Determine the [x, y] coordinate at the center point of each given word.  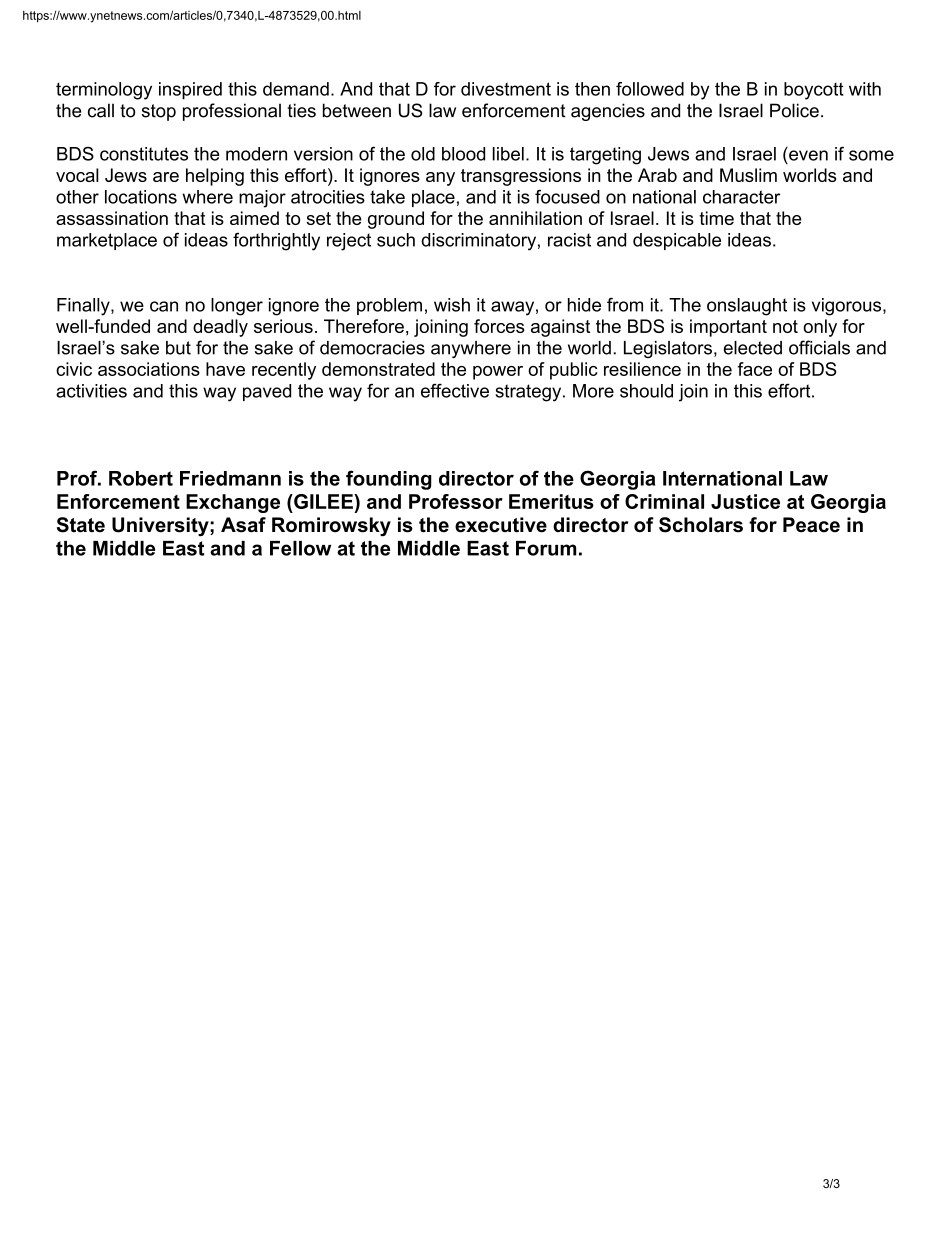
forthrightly [276, 241]
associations [149, 369]
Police [794, 110]
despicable [677, 241]
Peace [811, 525]
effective [455, 390]
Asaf [243, 525]
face [754, 369]
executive [501, 525]
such [396, 240]
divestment [506, 89]
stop [159, 112]
